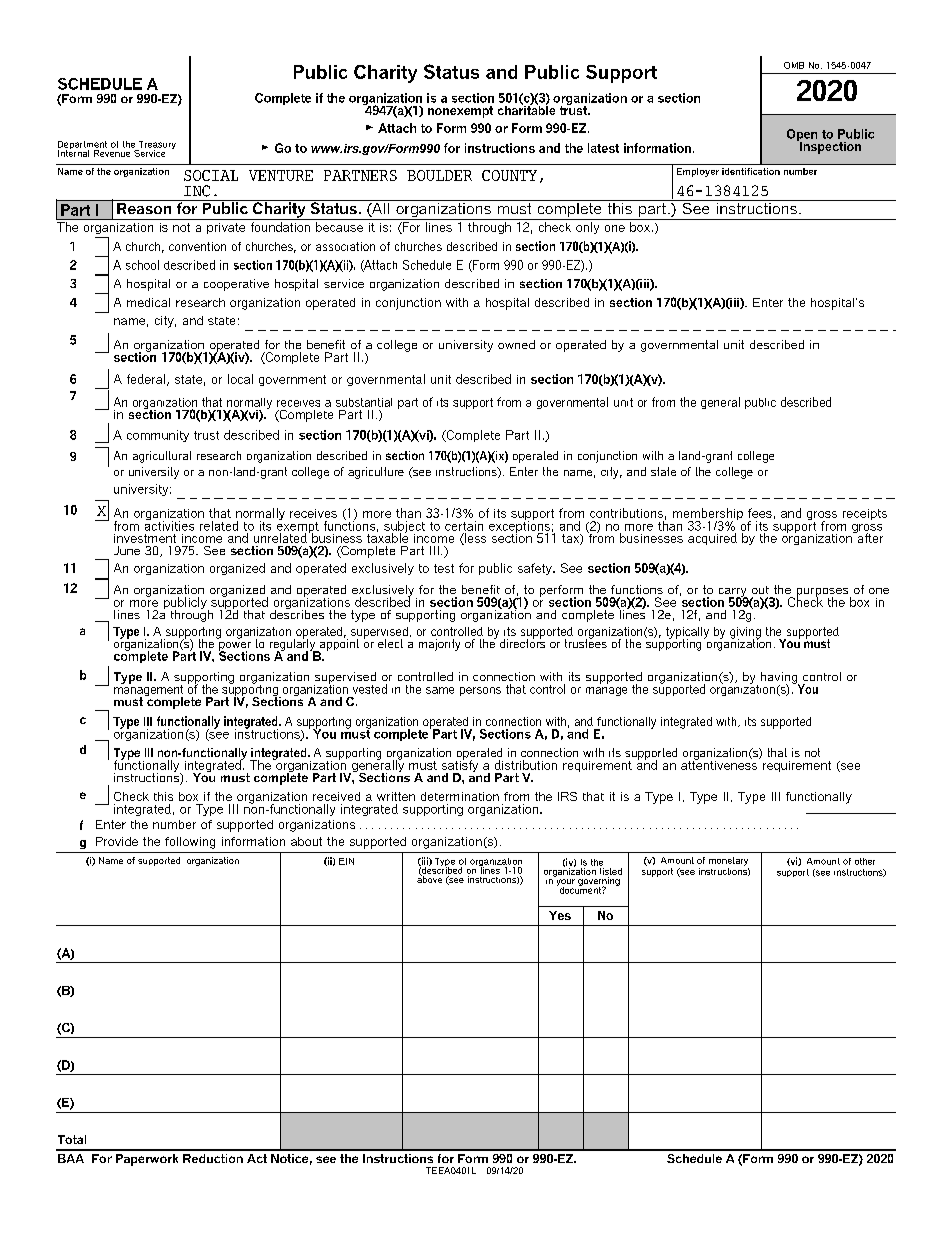 The height and width of the screenshot is (1233, 952). What do you see at coordinates (190, 843) in the screenshot?
I see `following` at bounding box center [190, 843].
